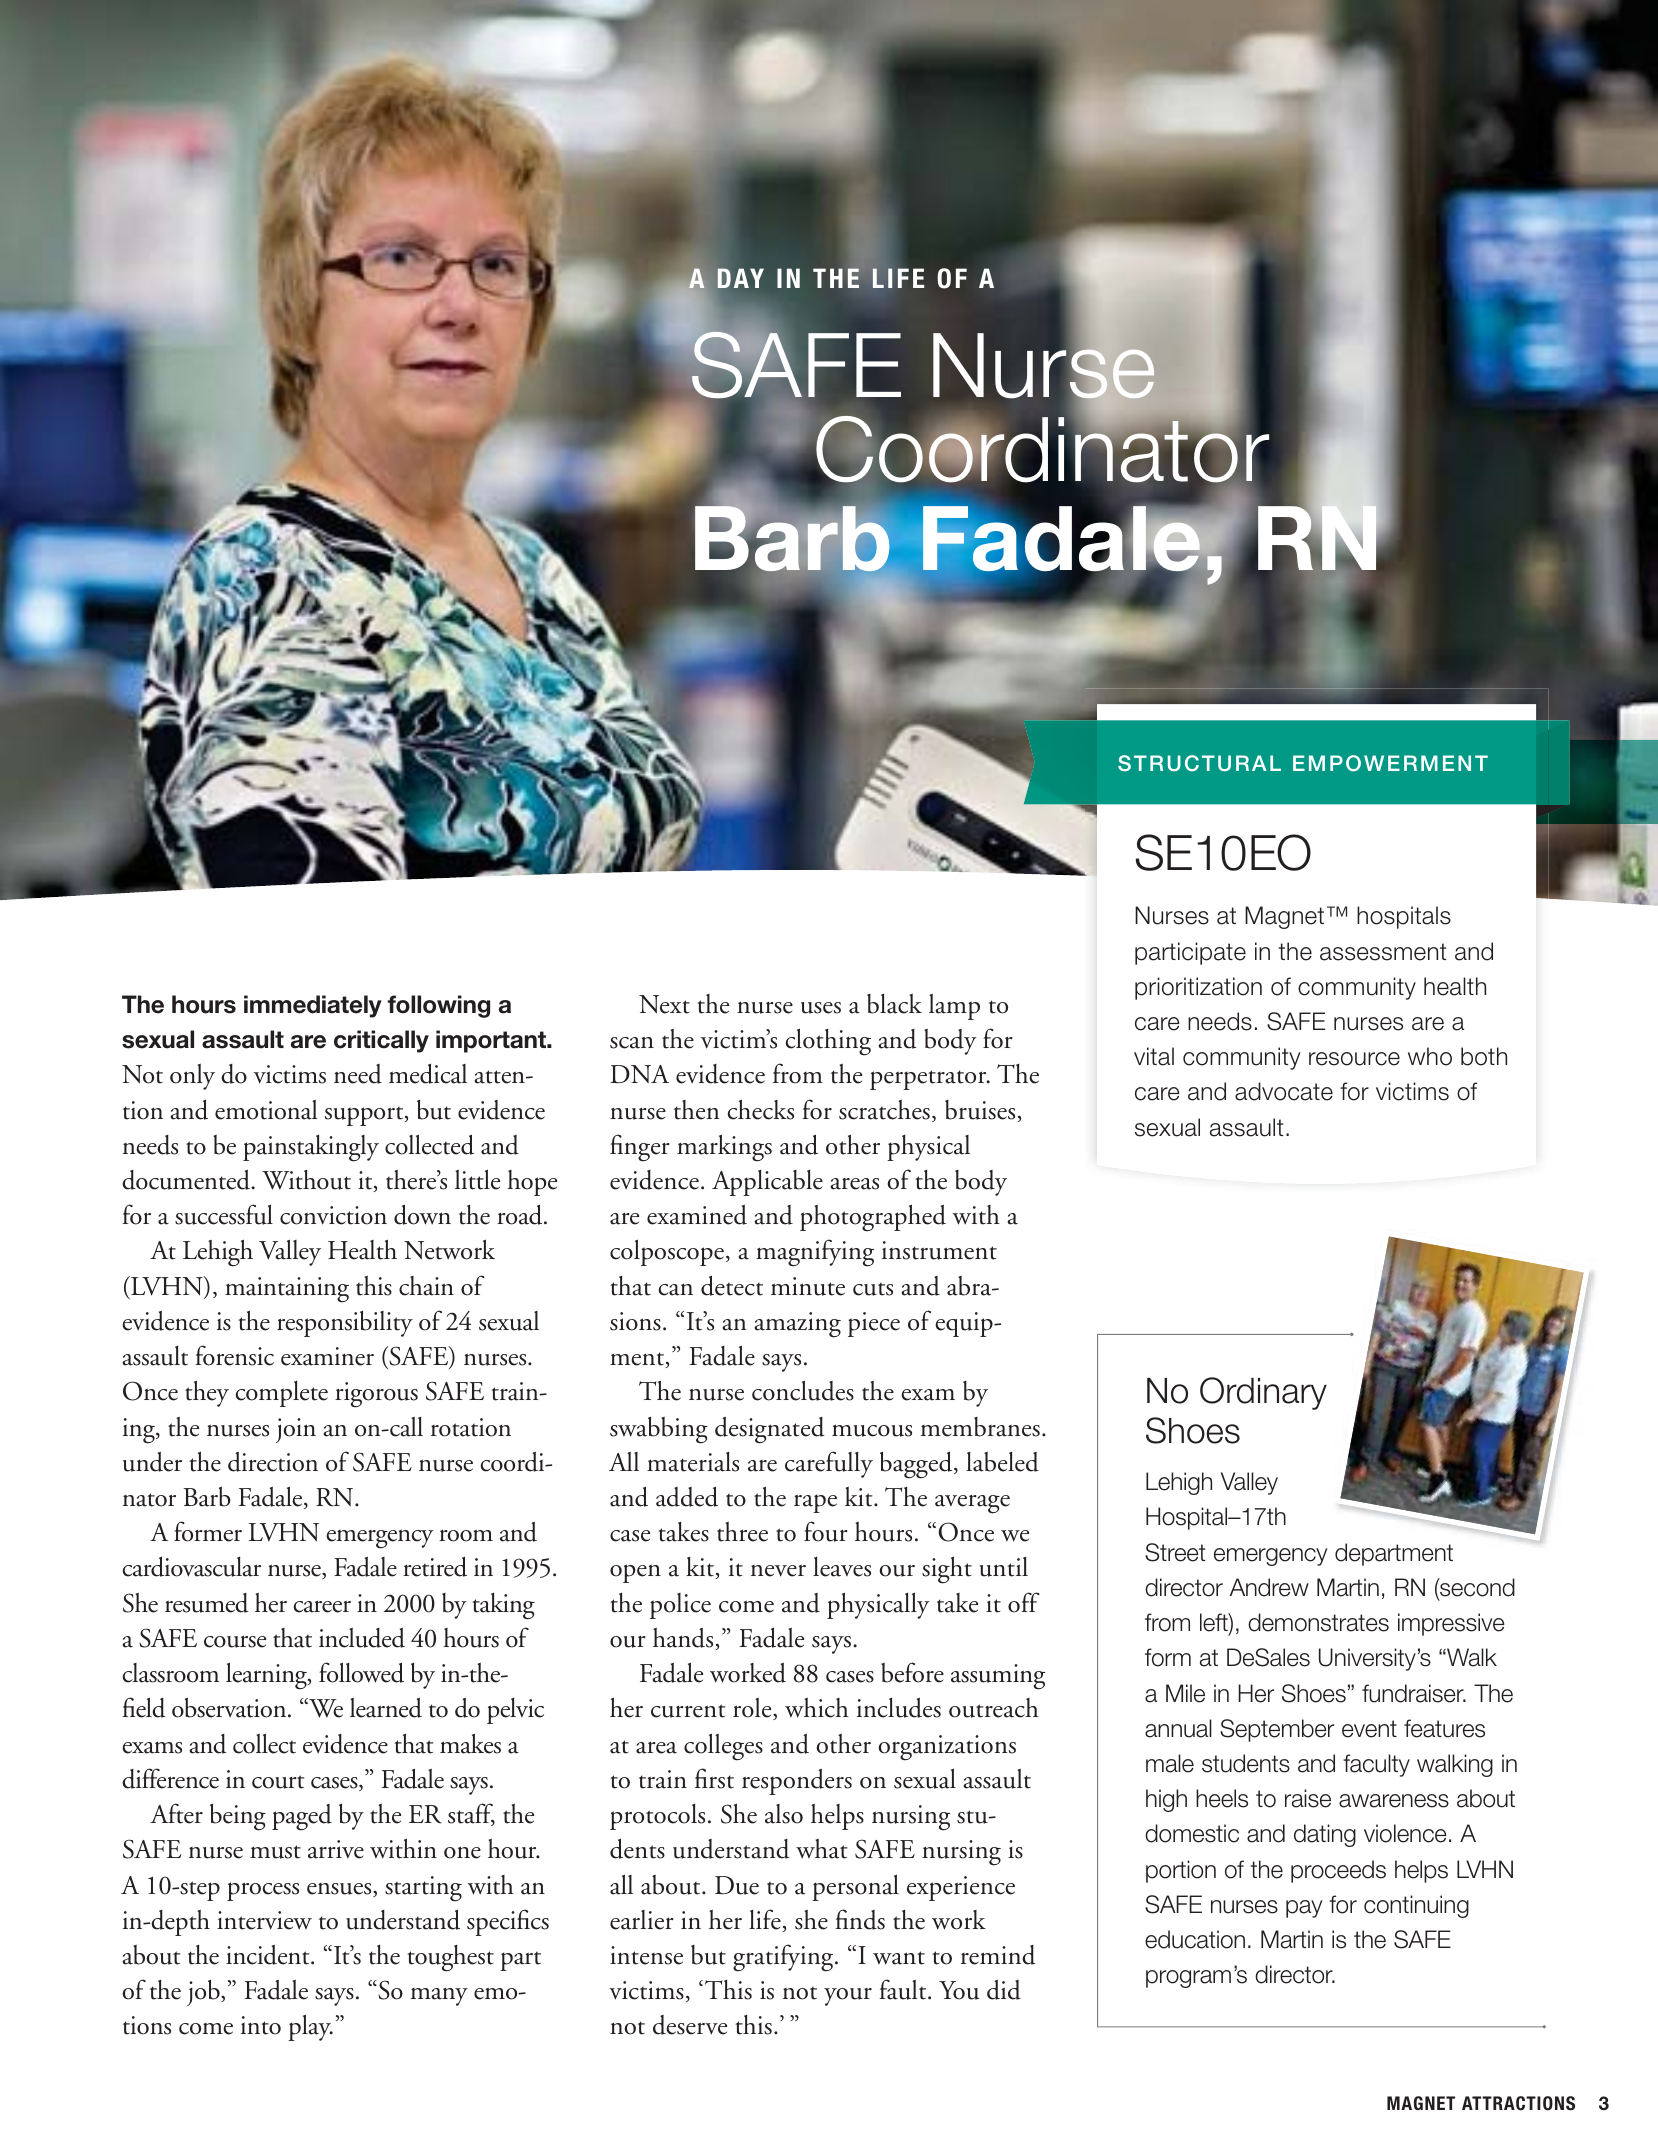 This screenshot has height=2146, width=1658. Describe the element at coordinates (954, 1007) in the screenshot. I see `lamp` at that location.
